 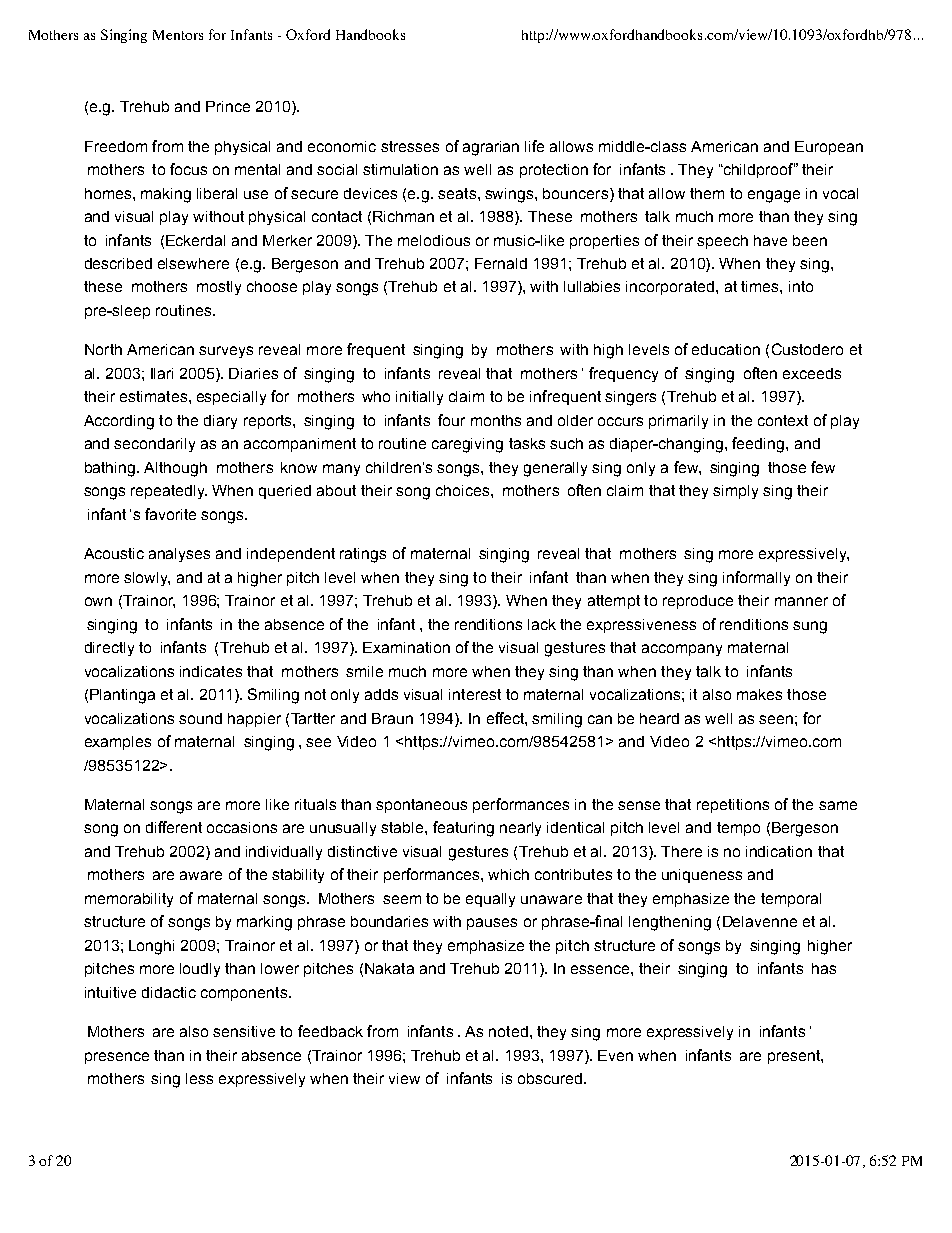 What do you see at coordinates (829, 148) in the document?
I see `European` at bounding box center [829, 148].
